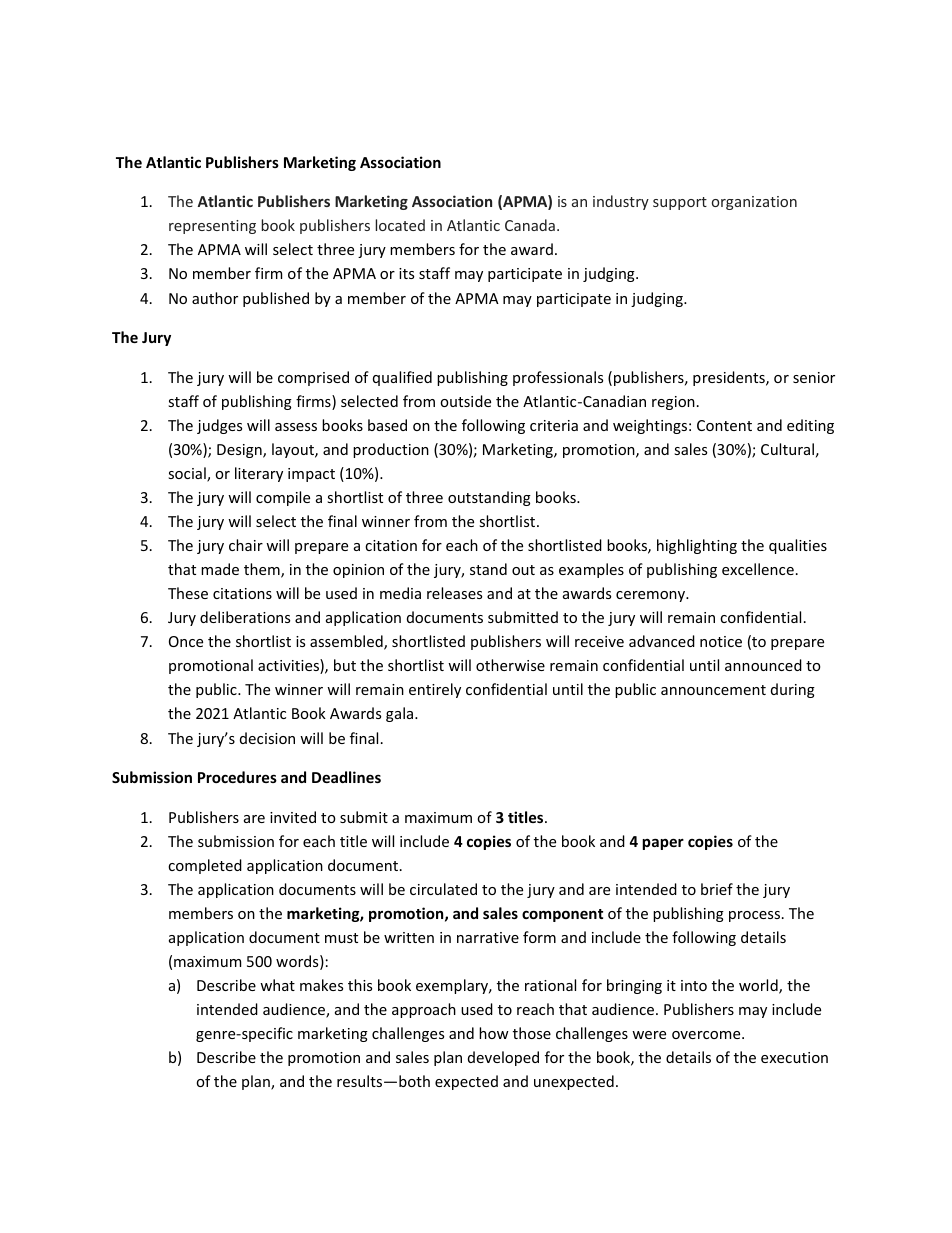 This screenshot has height=1233, width=952. What do you see at coordinates (494, 1033) in the screenshot?
I see `how` at bounding box center [494, 1033].
